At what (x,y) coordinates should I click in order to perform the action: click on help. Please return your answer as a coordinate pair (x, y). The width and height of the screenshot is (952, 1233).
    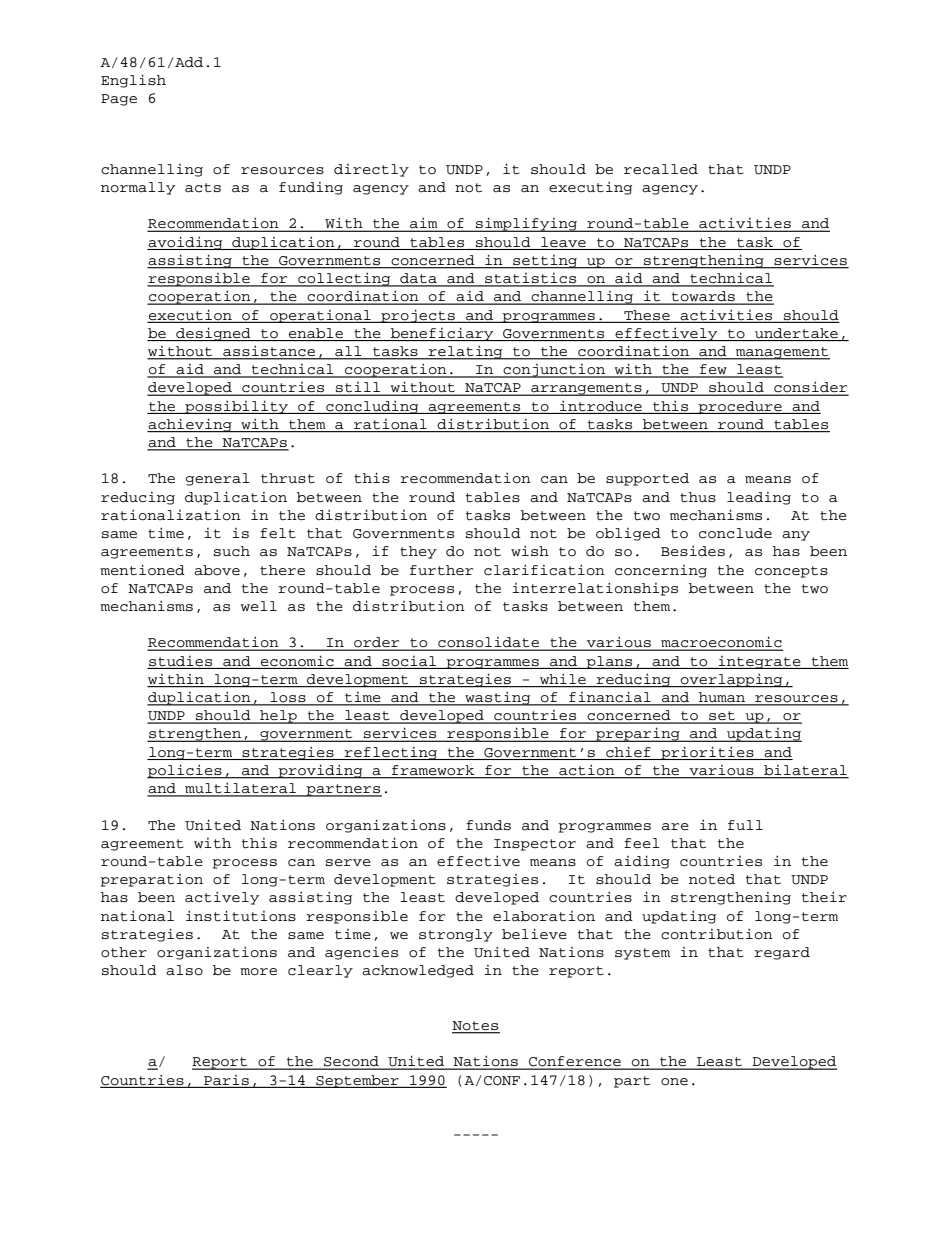
    Looking at the image, I should click on (278, 717).
